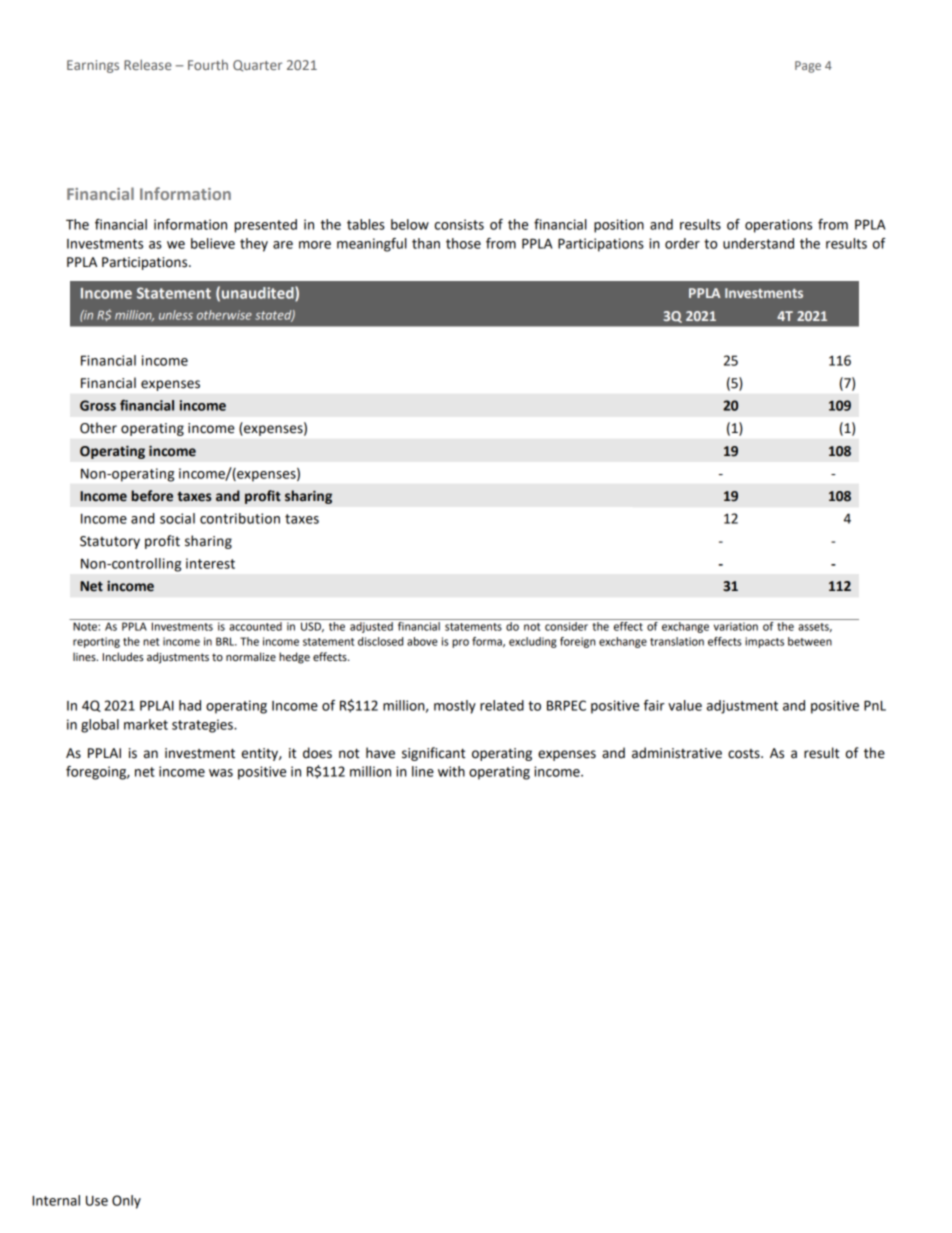 The width and height of the image is (952, 1233). I want to click on Page, so click(808, 67).
